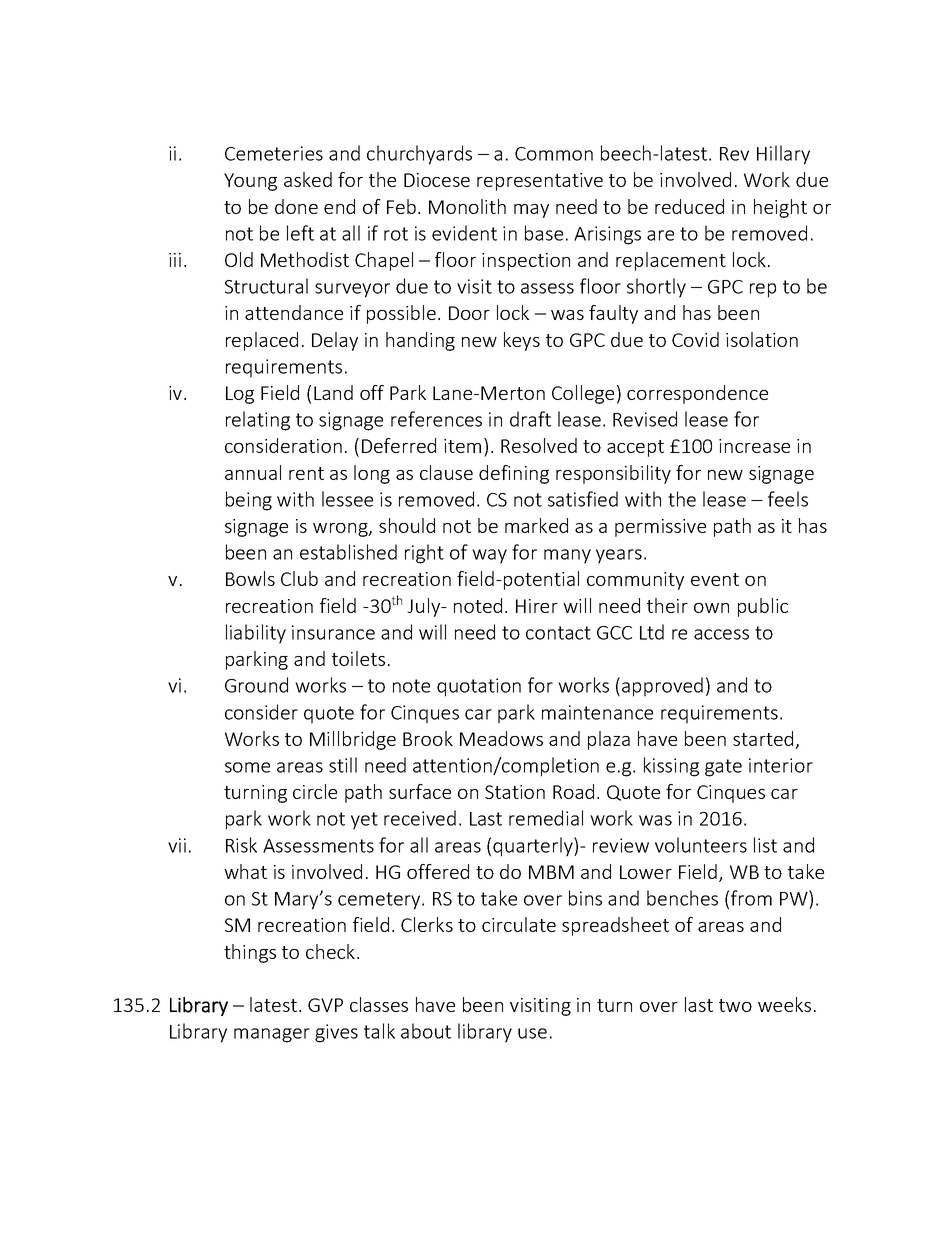 Image resolution: width=952 pixels, height=1233 pixels. I want to click on Station, so click(515, 792).
